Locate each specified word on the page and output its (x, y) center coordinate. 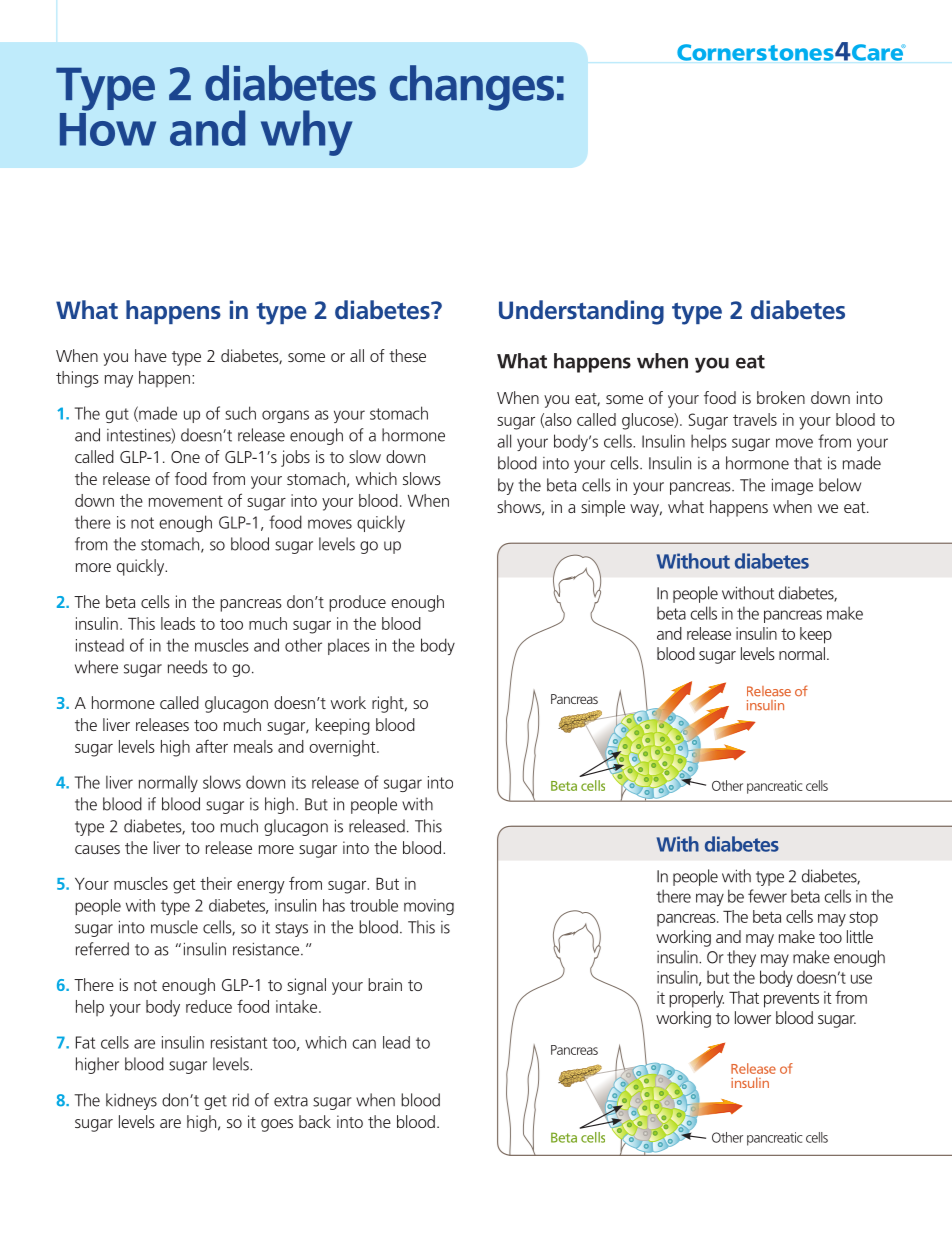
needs (188, 667)
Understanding (581, 312)
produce (357, 603)
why (306, 133)
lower (753, 1017)
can (364, 1044)
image (792, 486)
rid (241, 1100)
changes (472, 88)
